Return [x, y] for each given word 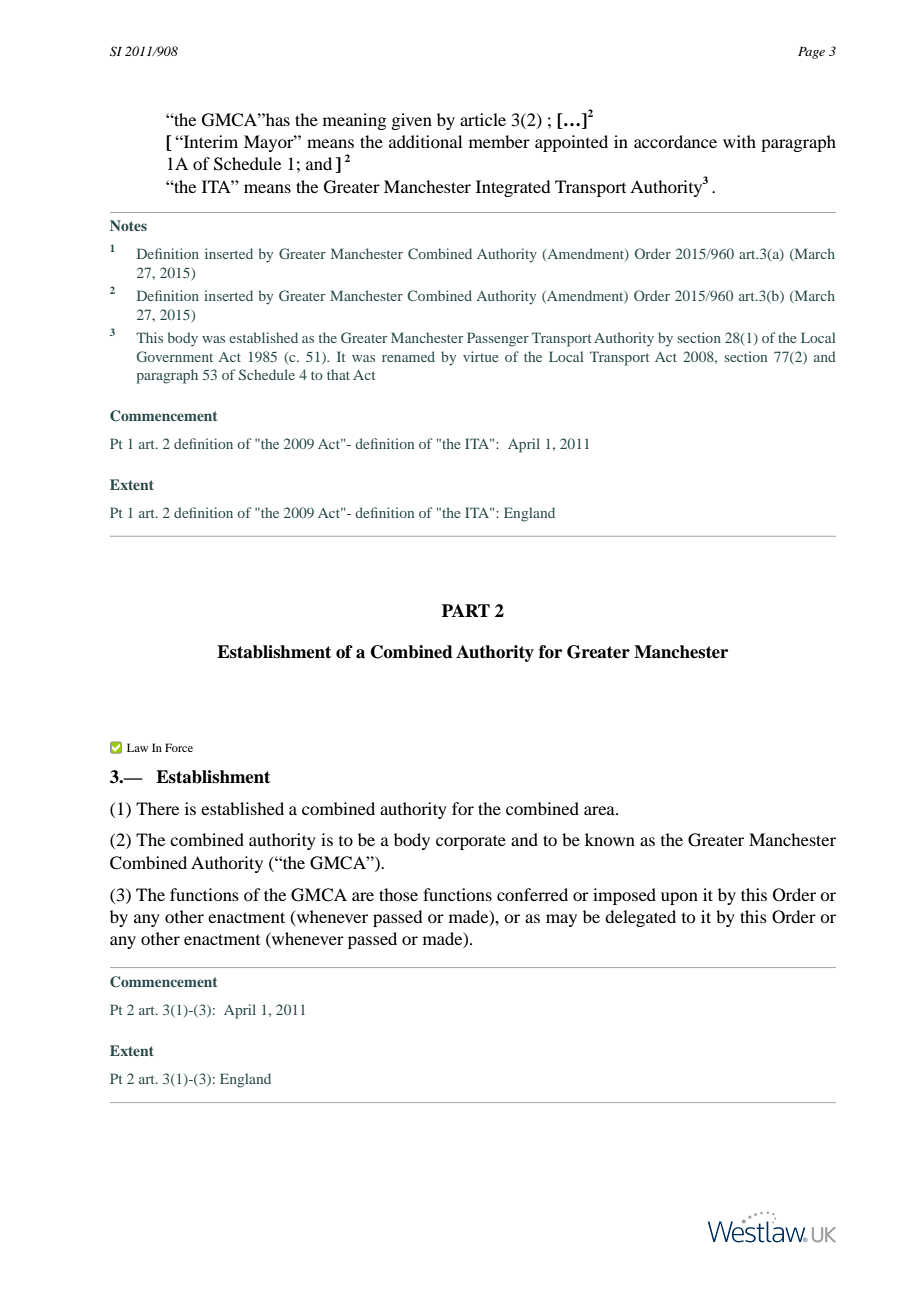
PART [466, 610]
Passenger [498, 339]
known [610, 839]
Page [811, 53]
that [338, 374]
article [483, 119]
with [739, 141]
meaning [354, 121]
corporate [471, 842]
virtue [480, 356]
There [157, 808]
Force [179, 747]
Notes [128, 225]
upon [679, 898]
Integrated [513, 188]
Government [175, 356]
